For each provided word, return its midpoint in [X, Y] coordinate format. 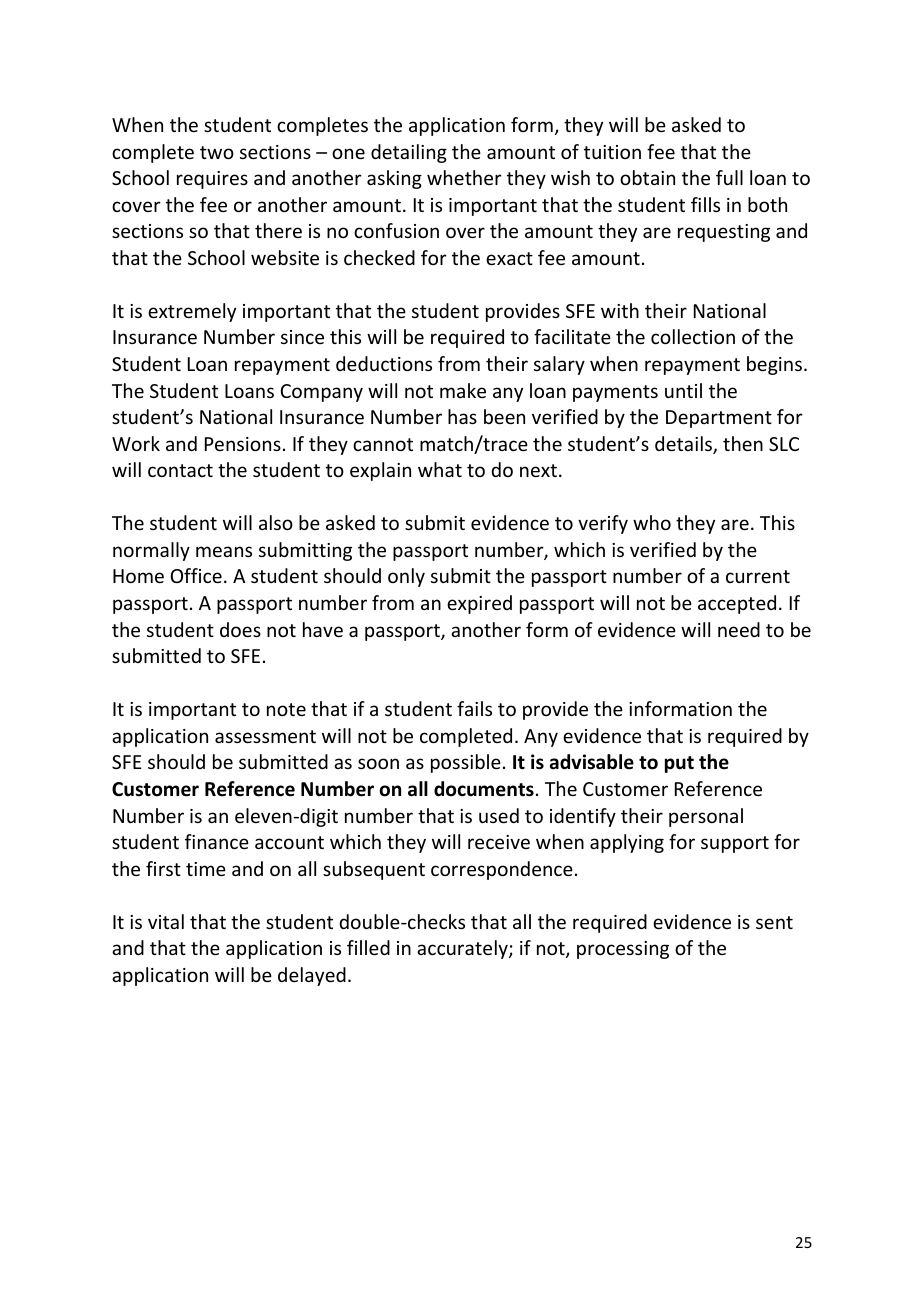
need [739, 629]
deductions [384, 363]
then [743, 443]
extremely [192, 312]
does [240, 629]
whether [464, 177]
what [440, 469]
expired [479, 604]
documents [484, 789]
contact [180, 470]
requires [212, 180]
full [729, 177]
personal [706, 817]
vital [166, 921]
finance [217, 841]
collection [693, 336]
